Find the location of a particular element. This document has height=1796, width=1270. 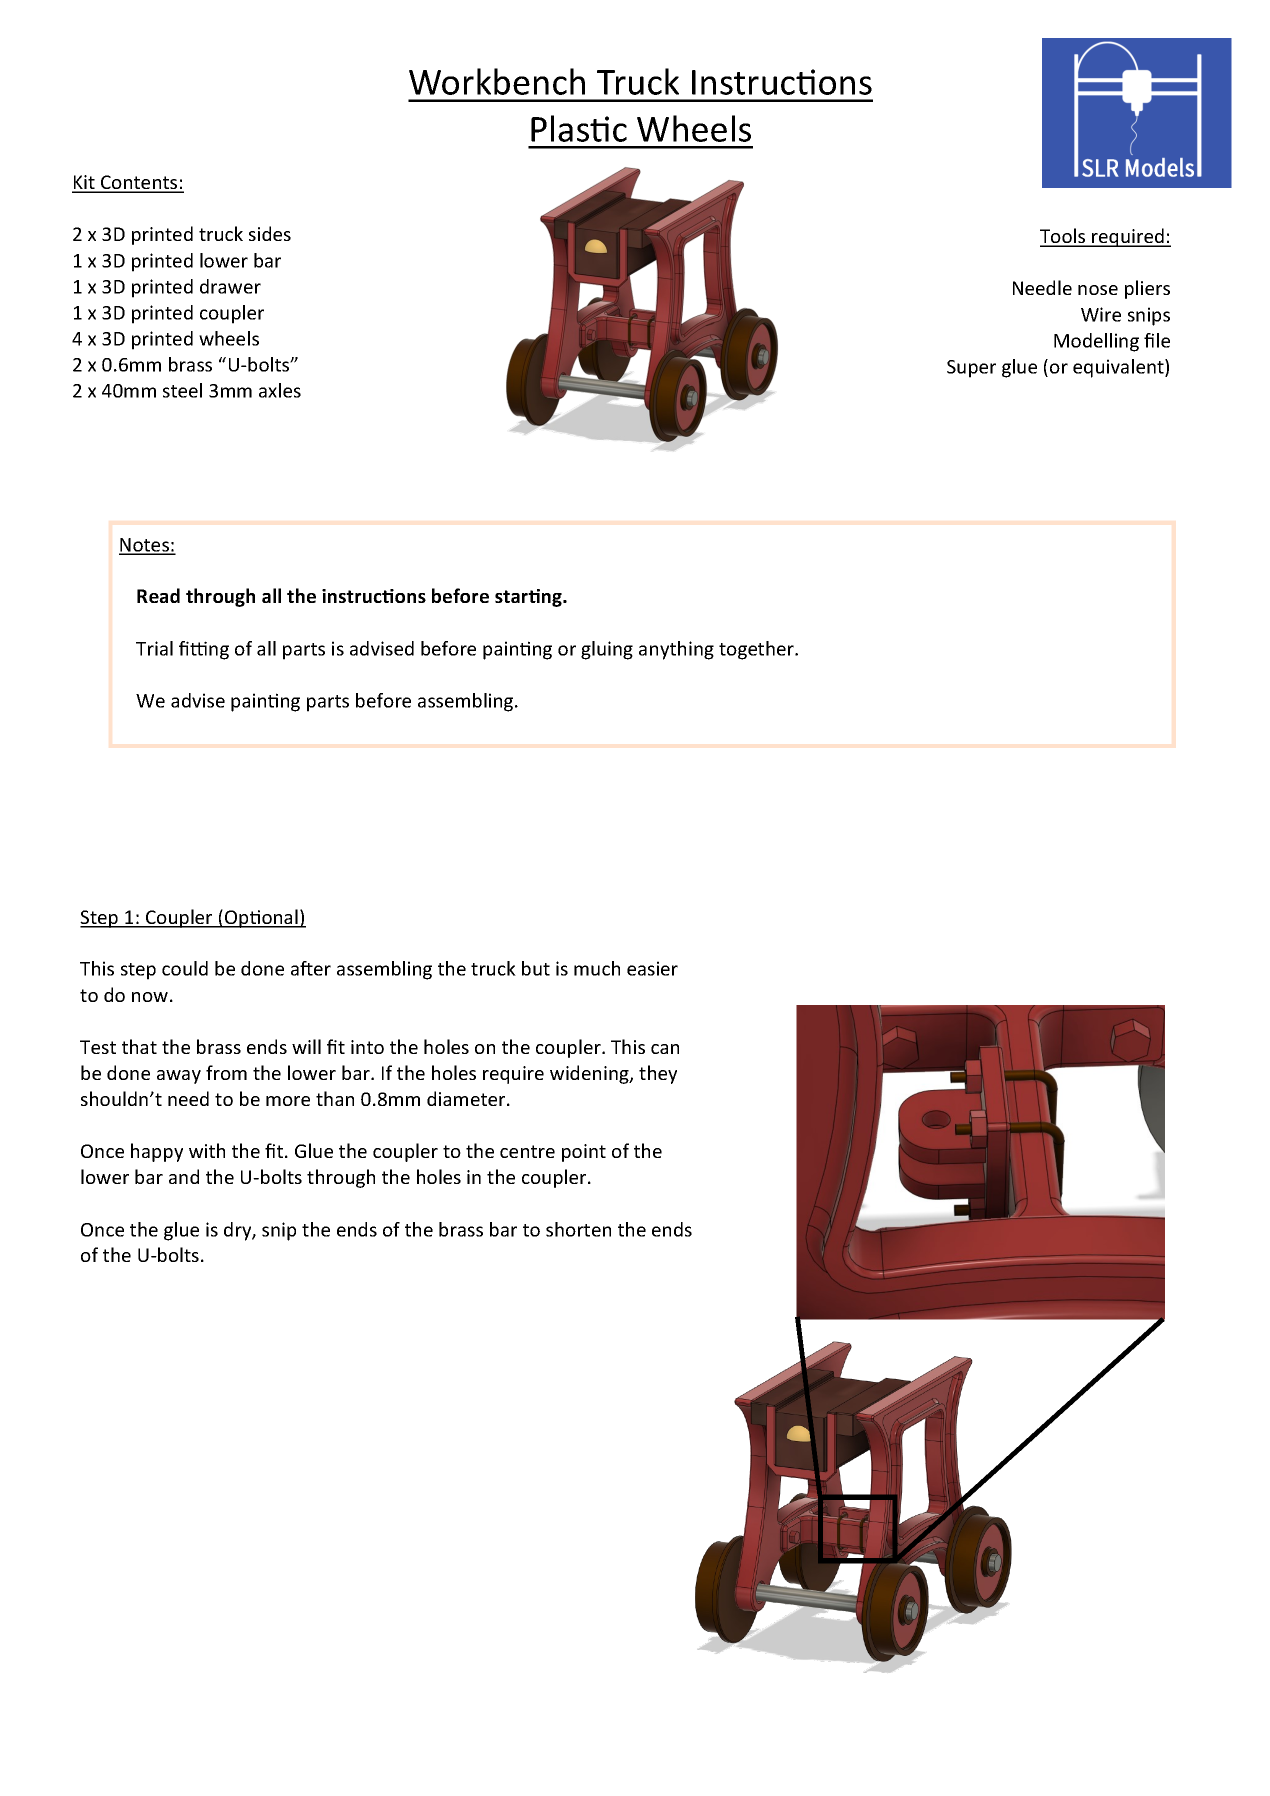

Super is located at coordinates (971, 369).
